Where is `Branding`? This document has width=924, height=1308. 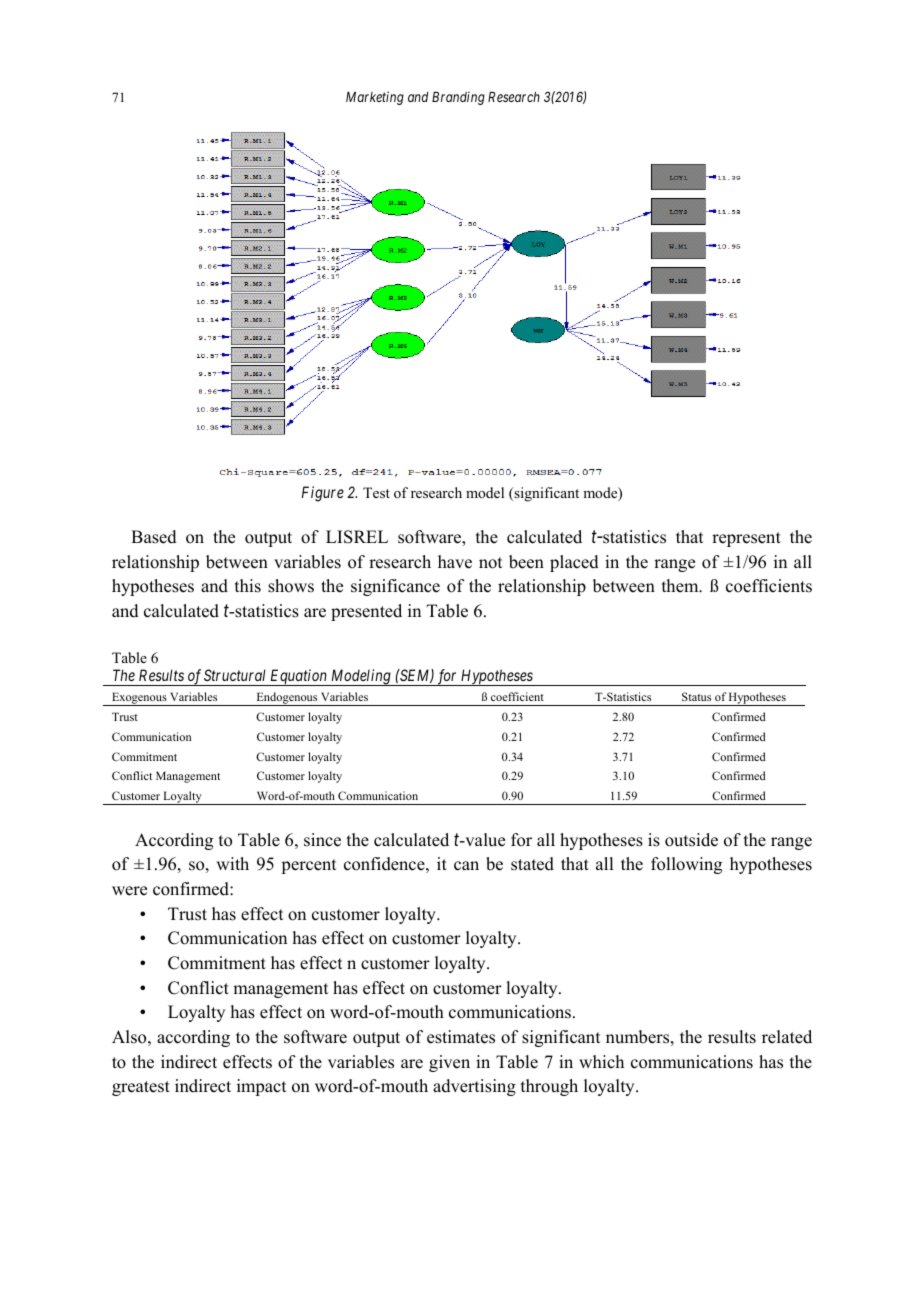 Branding is located at coordinates (458, 98).
